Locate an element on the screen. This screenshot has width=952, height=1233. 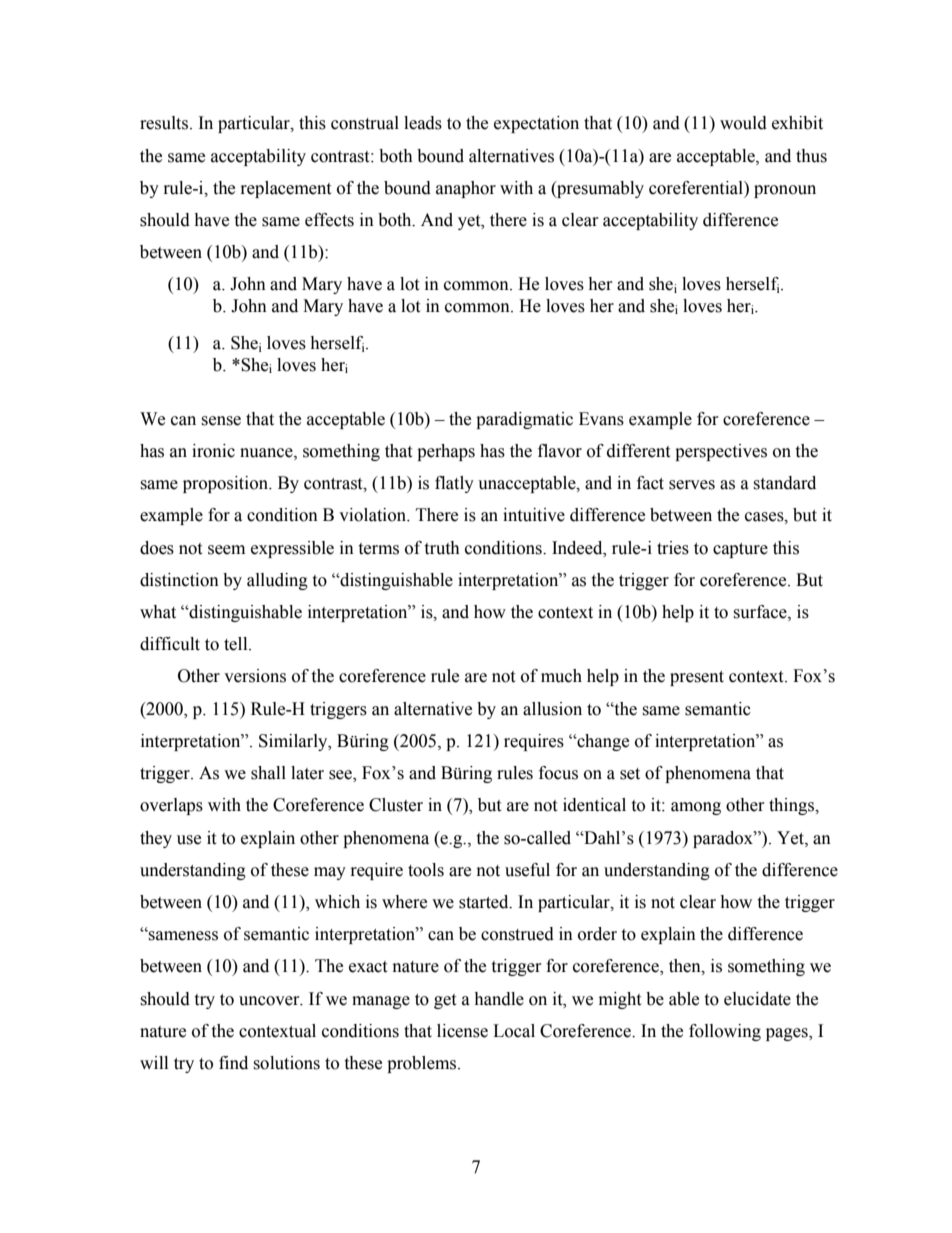
Cluster is located at coordinates (396, 805).
